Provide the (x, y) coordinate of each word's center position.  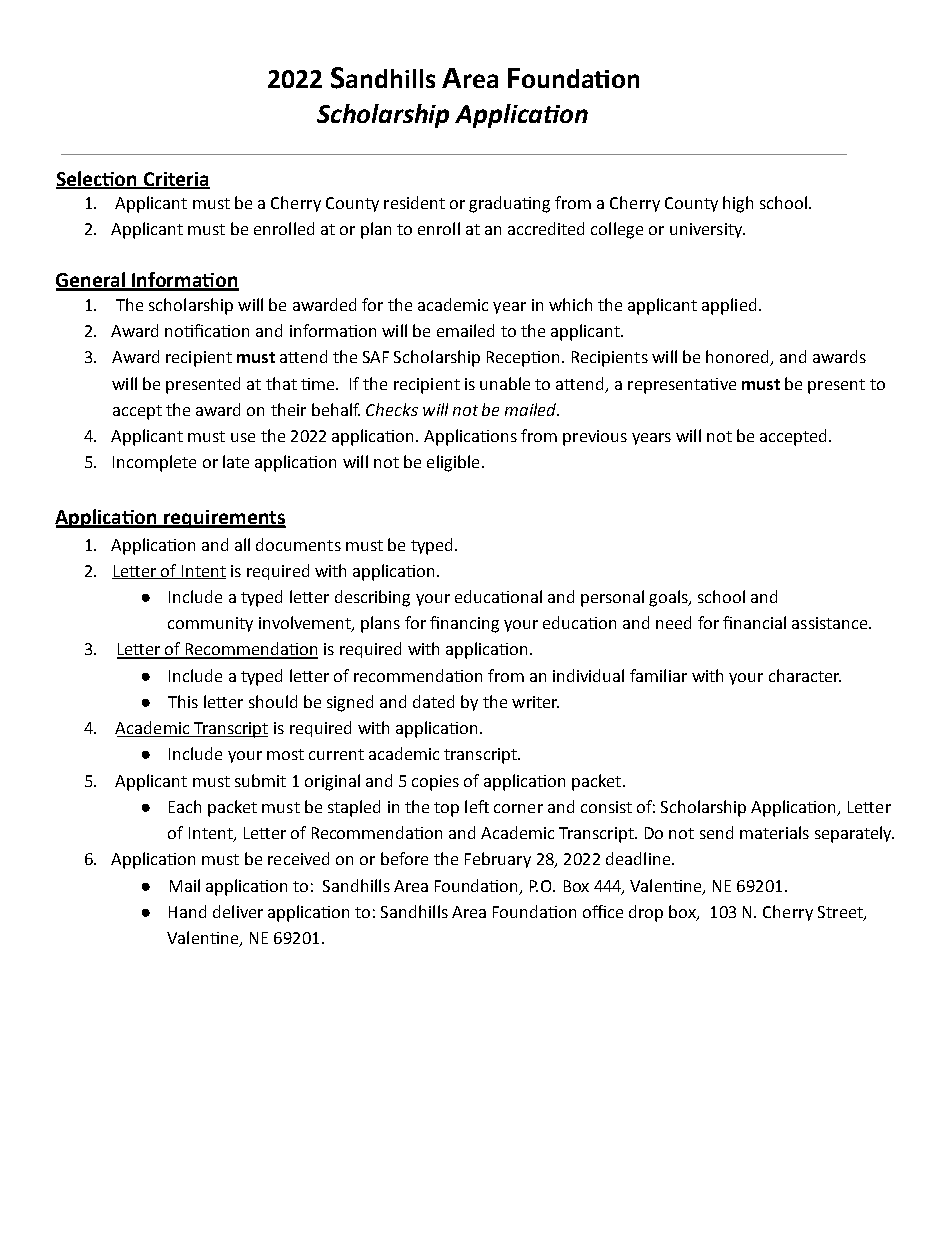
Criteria (176, 180)
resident (414, 202)
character (805, 675)
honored (739, 358)
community (210, 624)
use (243, 437)
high (738, 204)
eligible (453, 463)
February (498, 860)
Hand (187, 911)
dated (433, 701)
